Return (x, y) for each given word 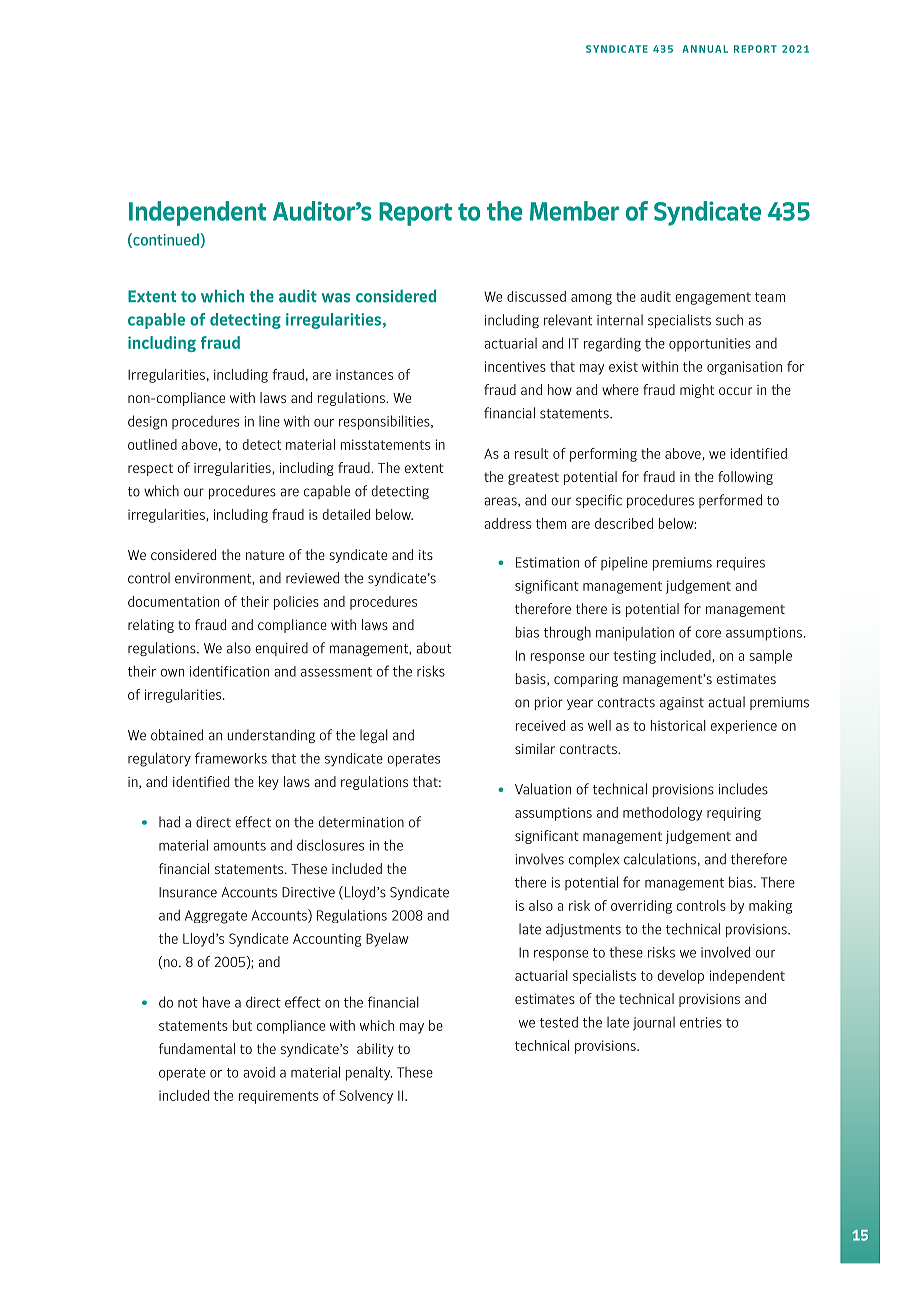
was (336, 298)
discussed (536, 296)
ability (375, 1050)
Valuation (543, 789)
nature (265, 555)
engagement (713, 298)
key (269, 783)
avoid (259, 1072)
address (507, 523)
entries (701, 1022)
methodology (662, 814)
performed (730, 501)
